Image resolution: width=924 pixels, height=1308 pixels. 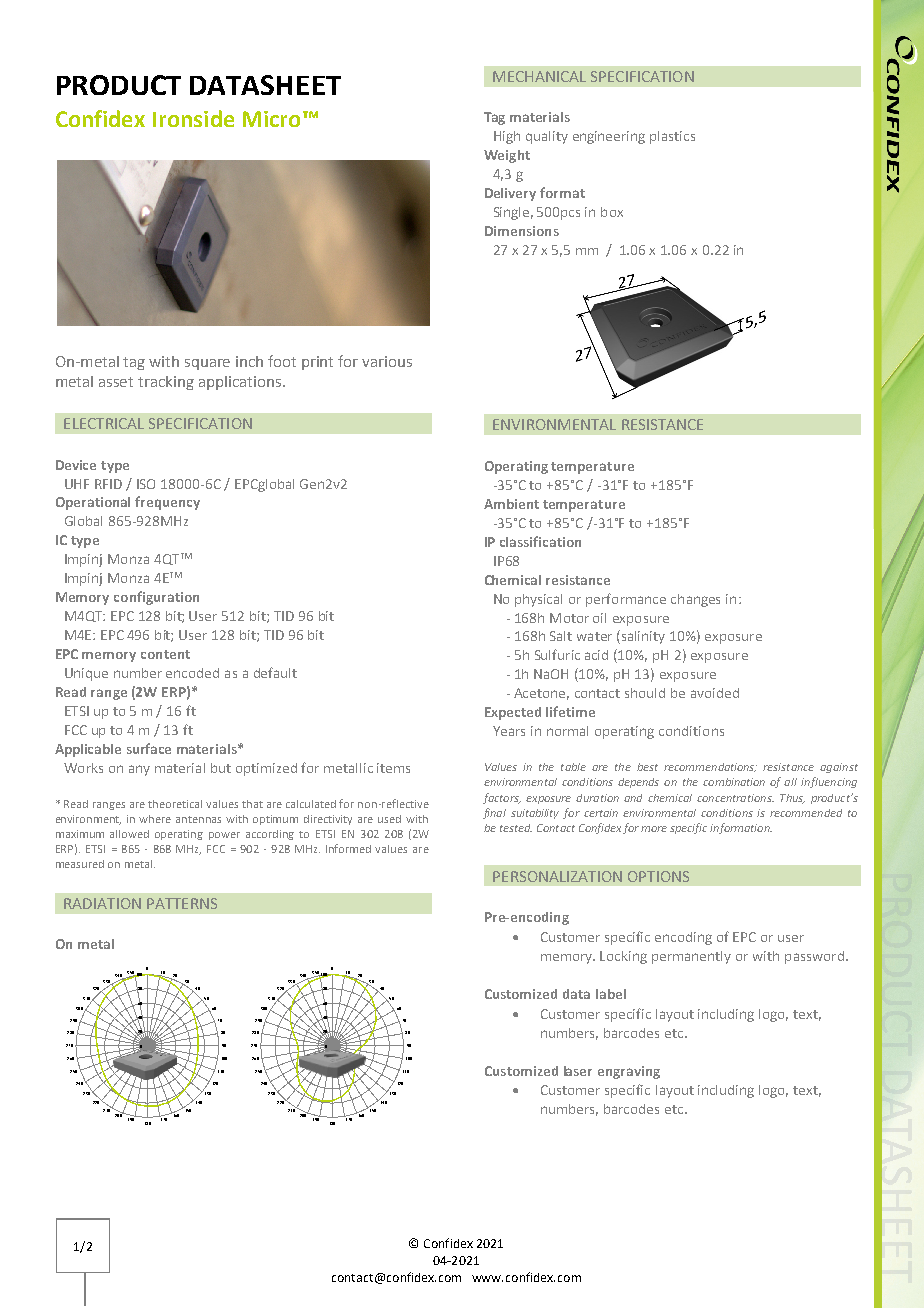 What do you see at coordinates (193, 118) in the screenshot?
I see `Ironside` at bounding box center [193, 118].
